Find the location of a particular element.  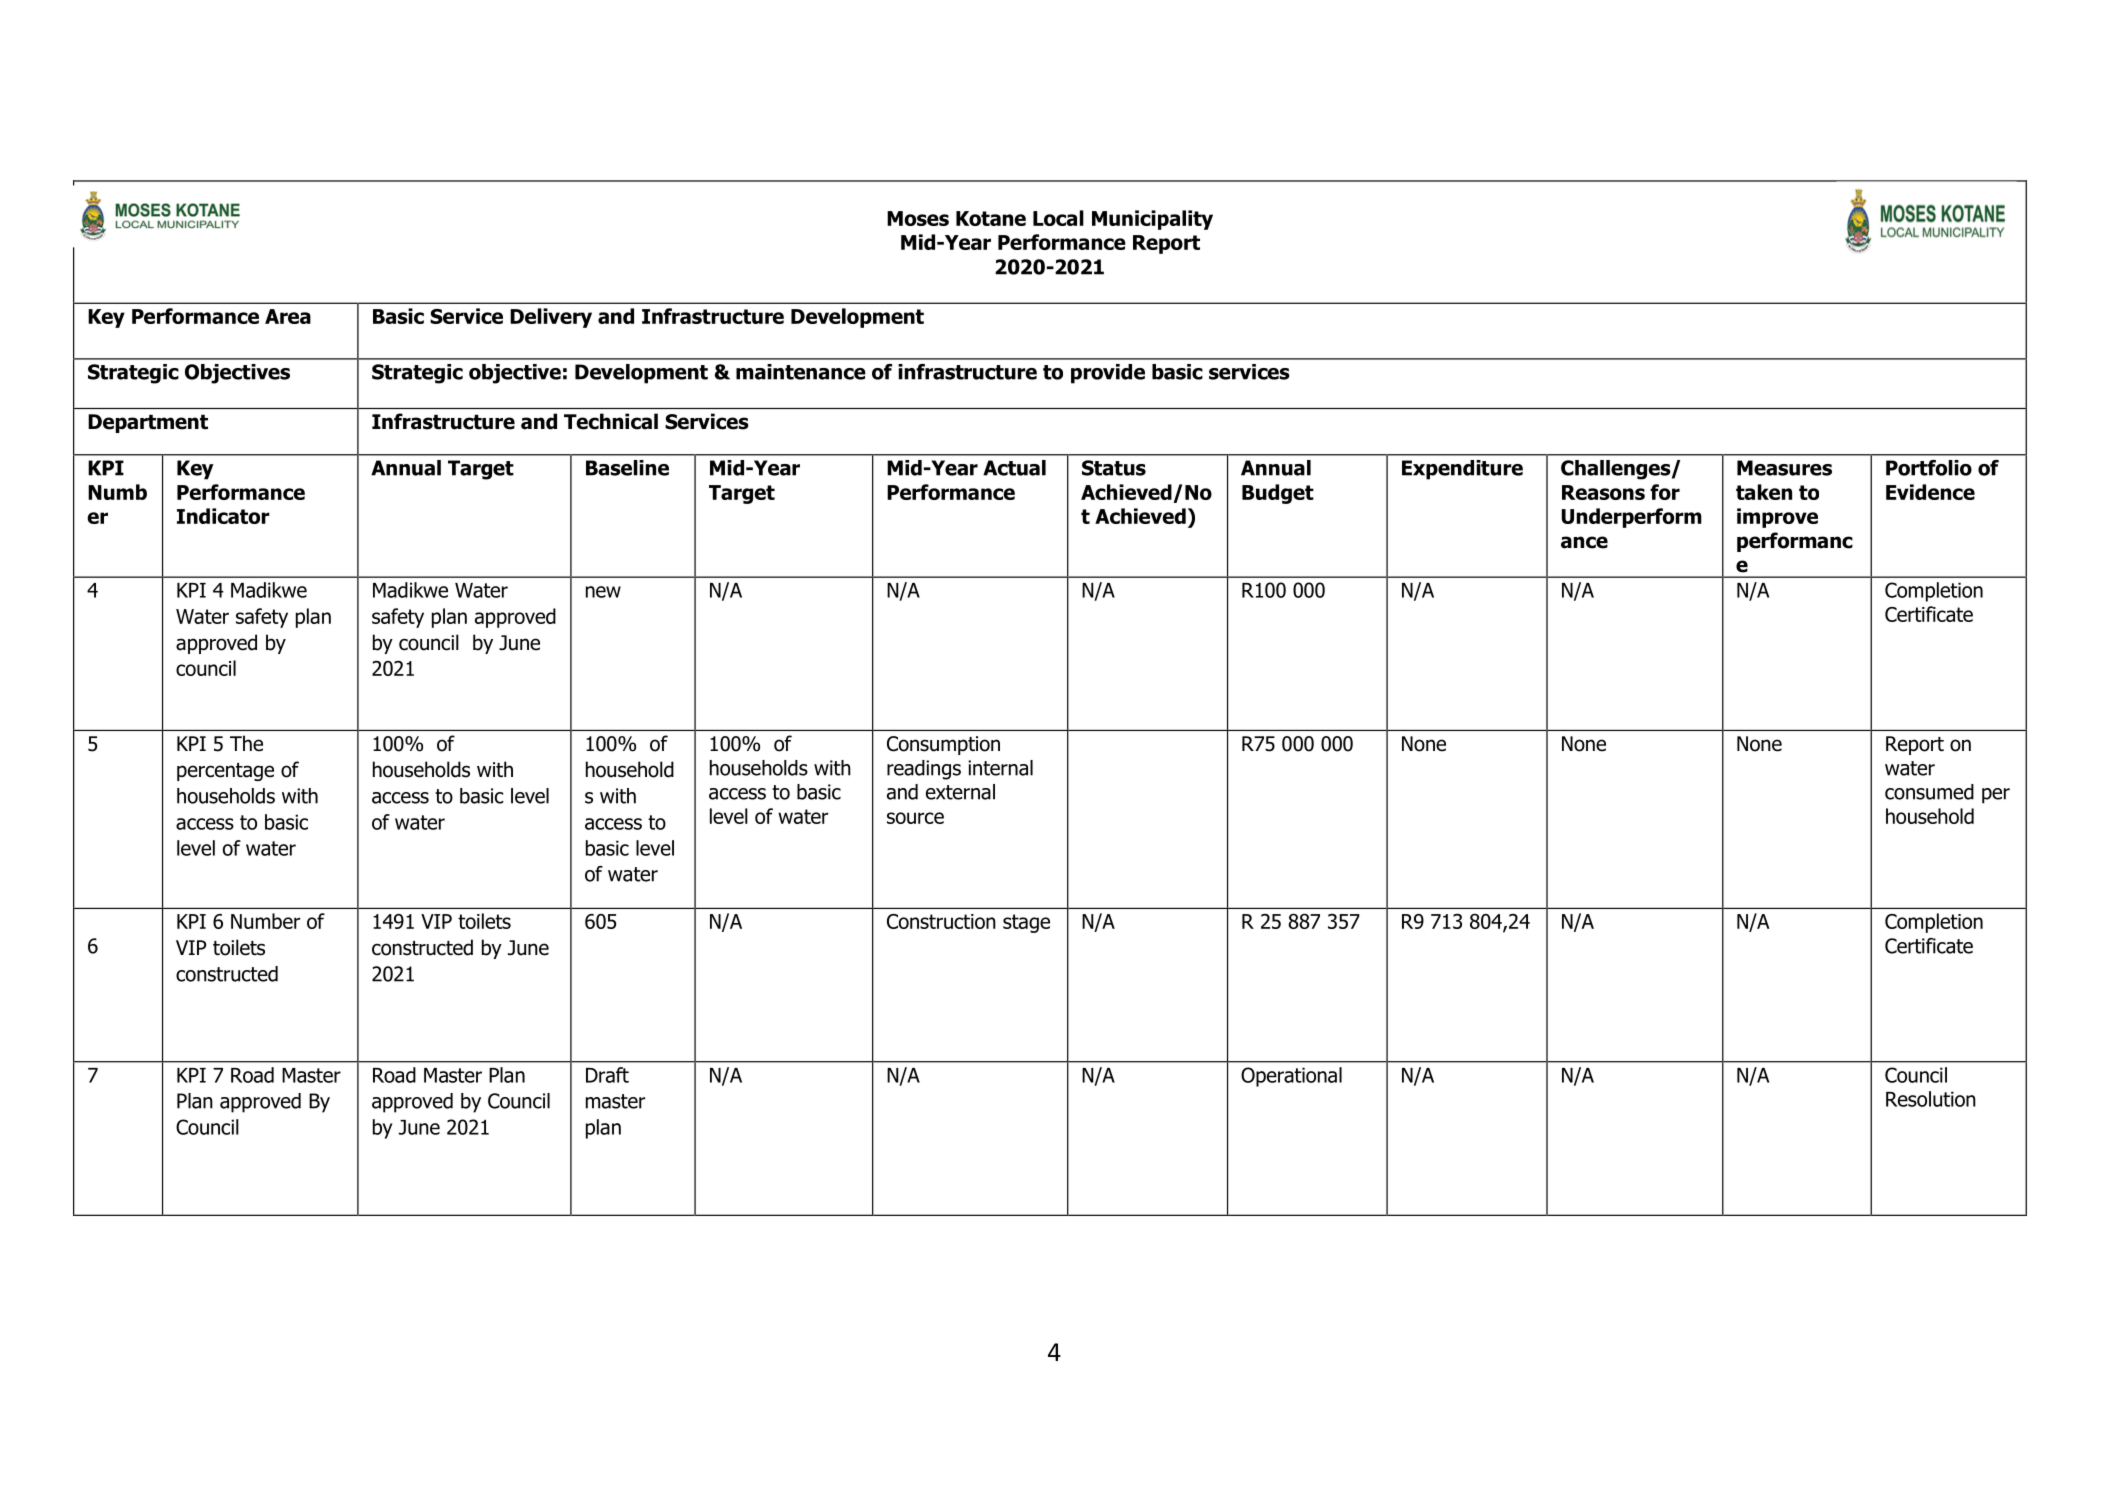

Municipality is located at coordinates (1152, 220).
